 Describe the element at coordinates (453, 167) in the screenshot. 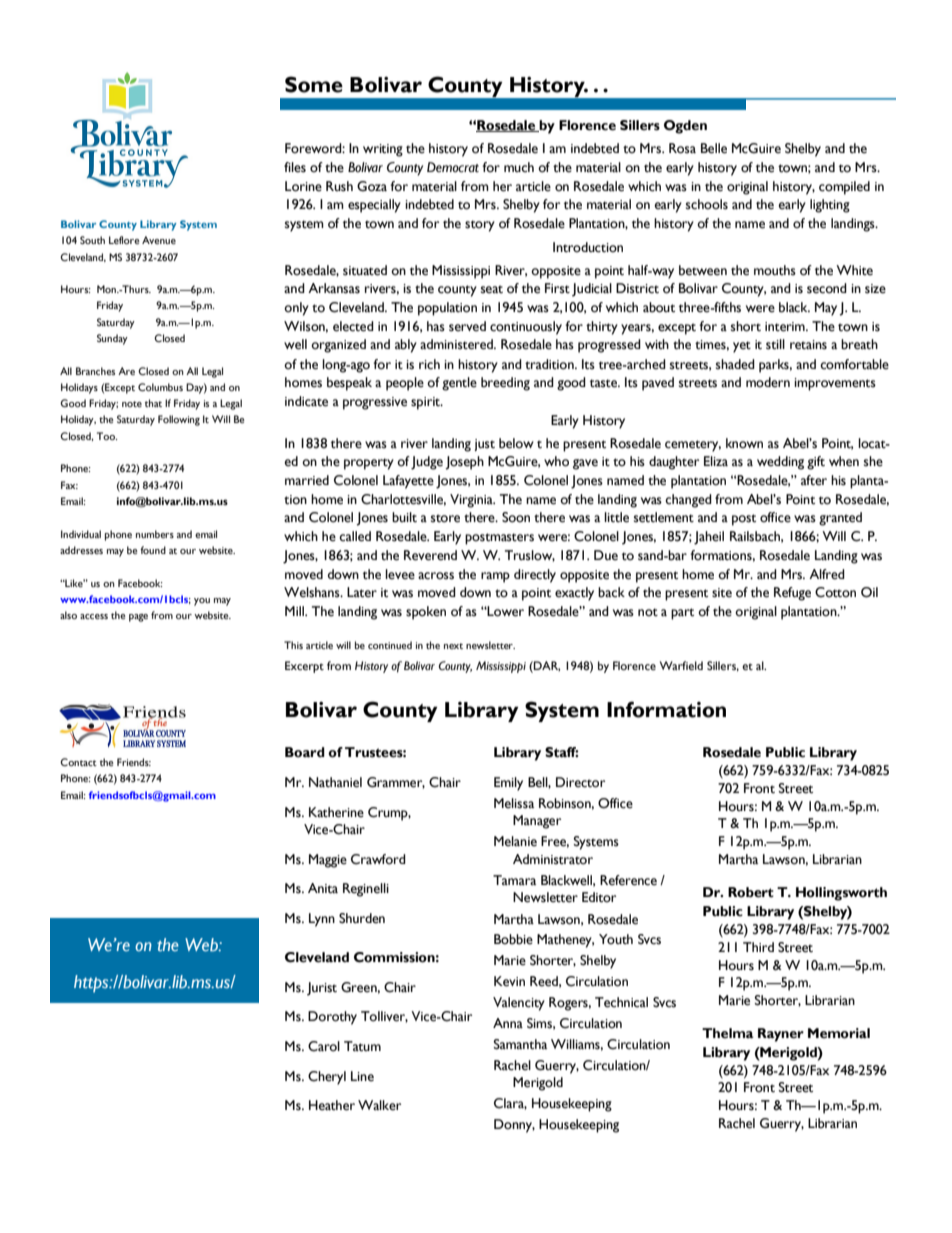

I see `Democrat` at that location.
